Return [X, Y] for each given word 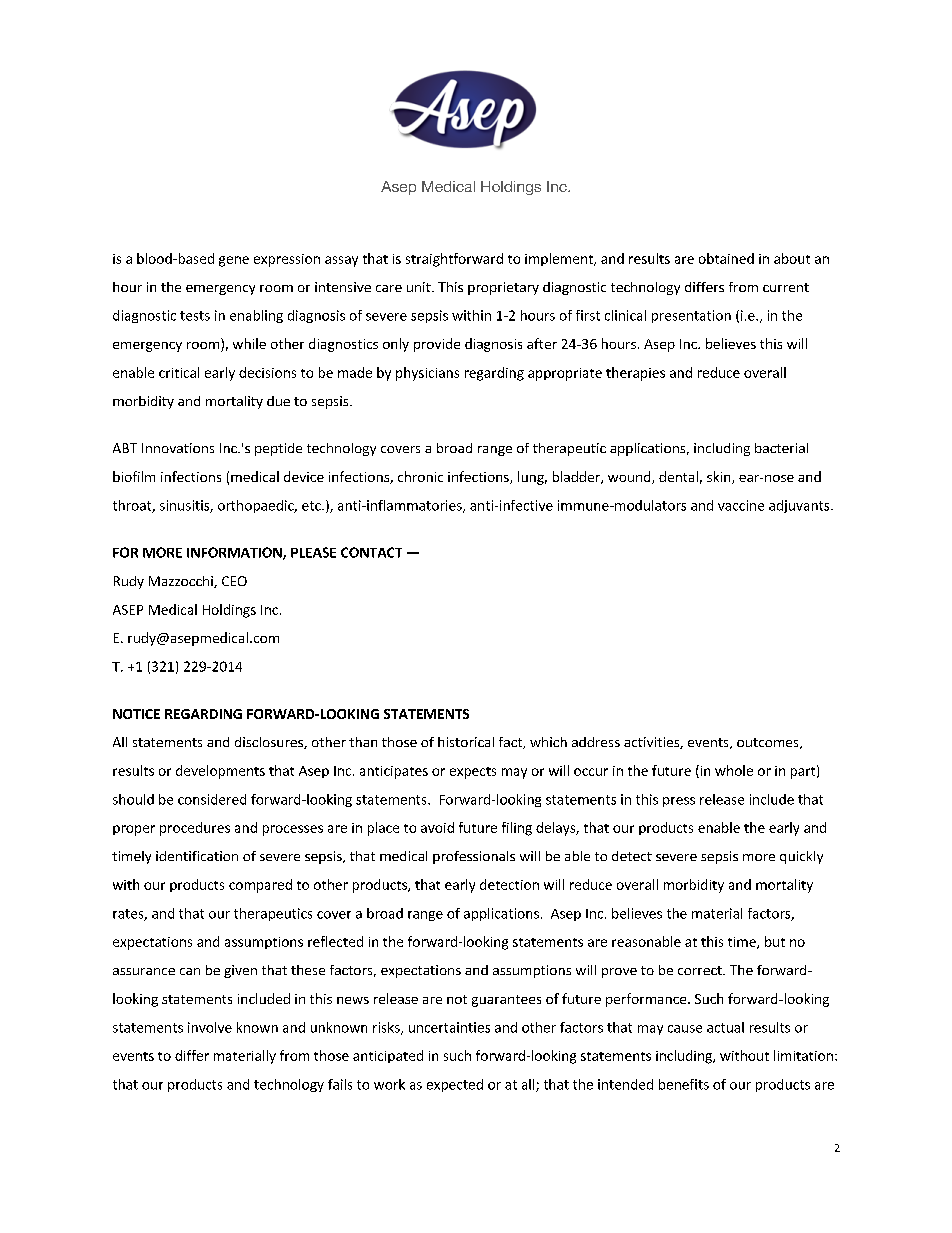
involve [210, 1027]
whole [734, 770]
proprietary [503, 288]
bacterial [781, 448]
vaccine [741, 505]
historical [466, 742]
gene [234, 261]
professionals [474, 857]
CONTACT [371, 552]
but [775, 941]
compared [260, 886]
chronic [420, 476]
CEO [234, 581]
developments [220, 772]
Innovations [178, 448]
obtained [726, 258]
